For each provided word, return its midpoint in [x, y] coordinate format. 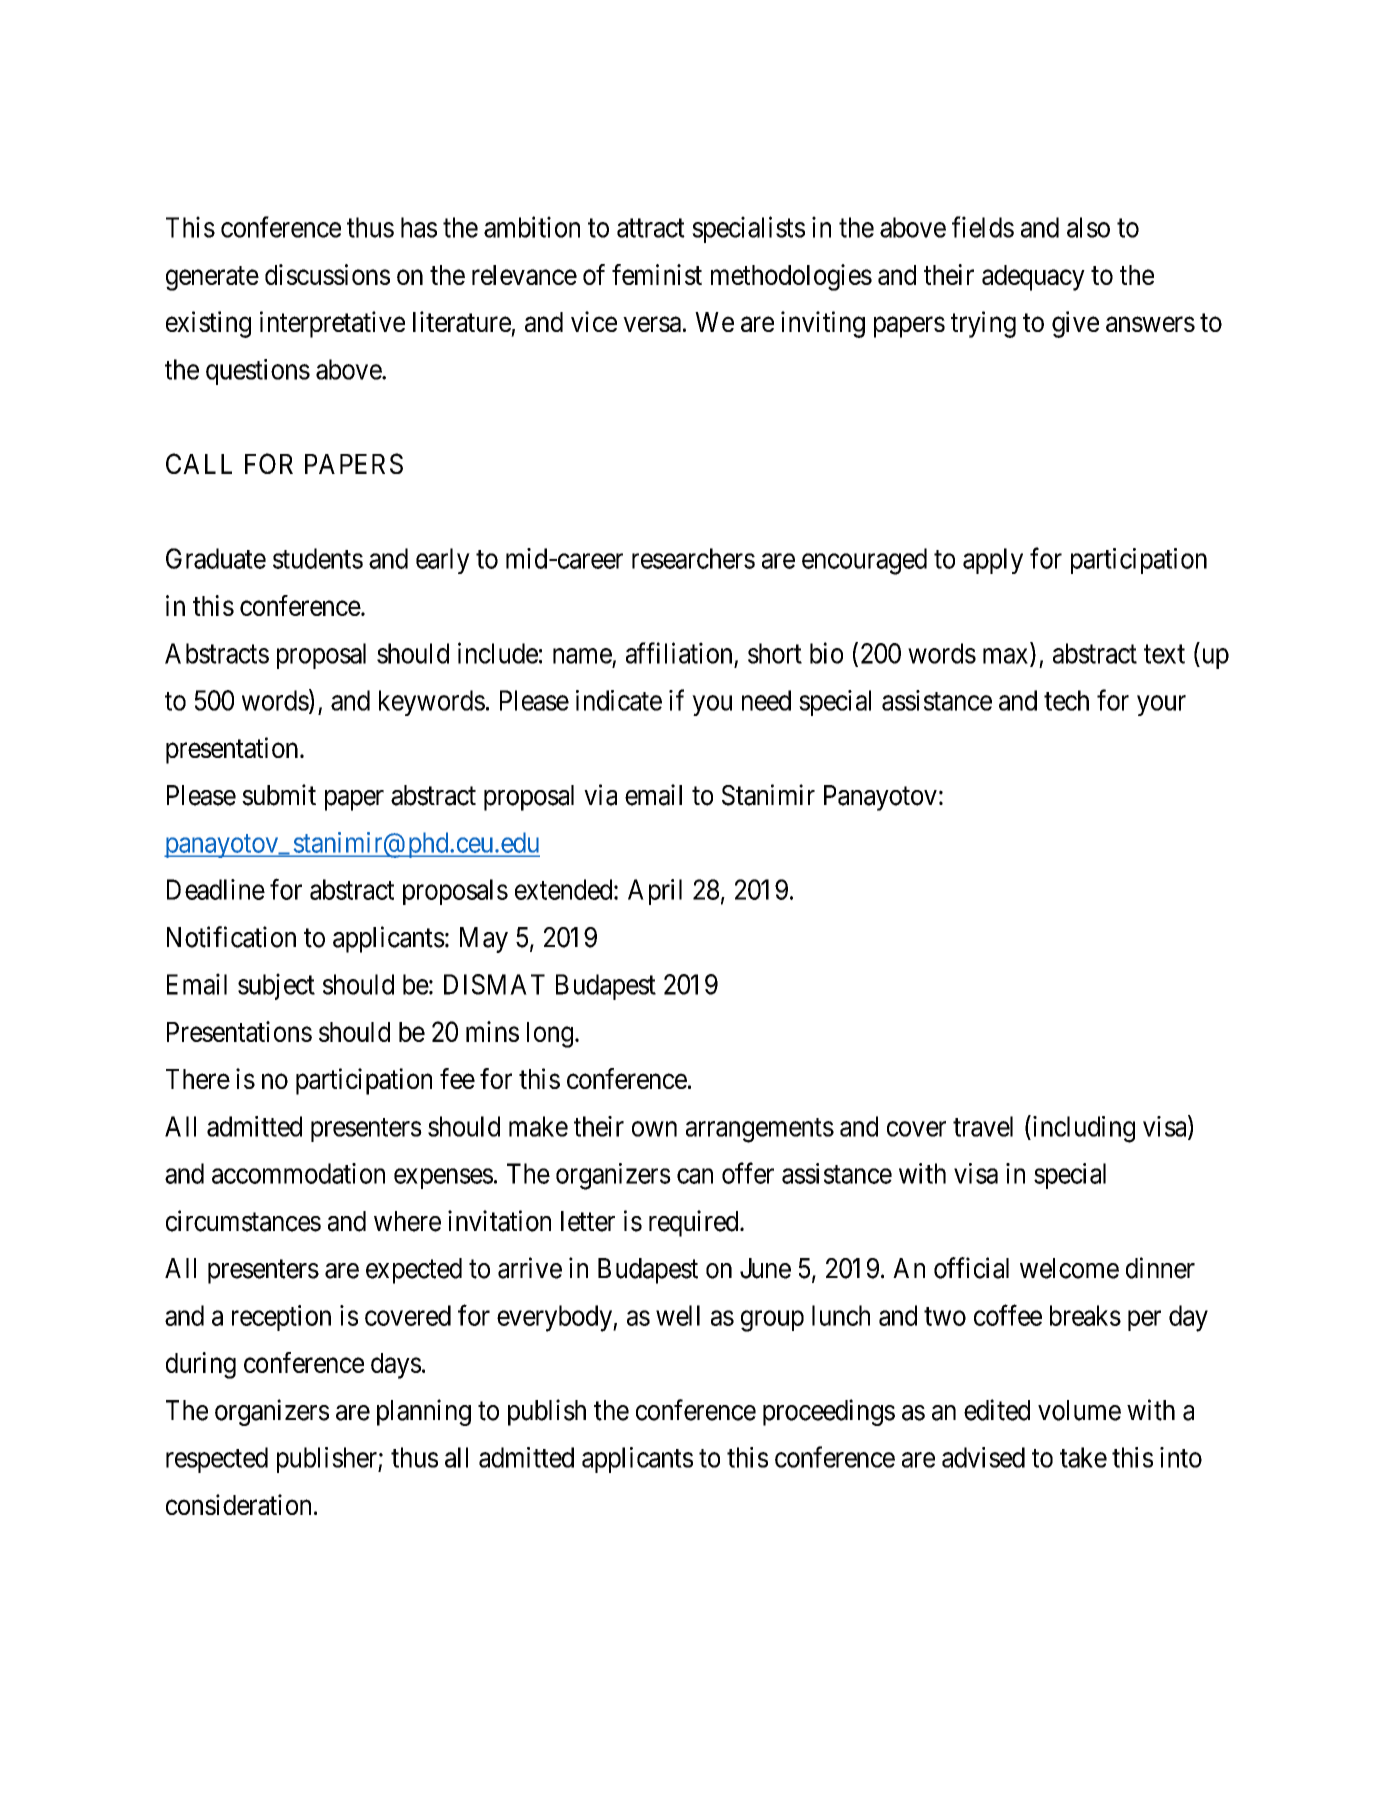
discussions [327, 274]
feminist [657, 274]
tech [1066, 700]
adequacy [1033, 278]
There [198, 1079]
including [1082, 1129]
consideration [238, 1504]
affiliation [679, 653]
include [498, 653]
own [654, 1129]
